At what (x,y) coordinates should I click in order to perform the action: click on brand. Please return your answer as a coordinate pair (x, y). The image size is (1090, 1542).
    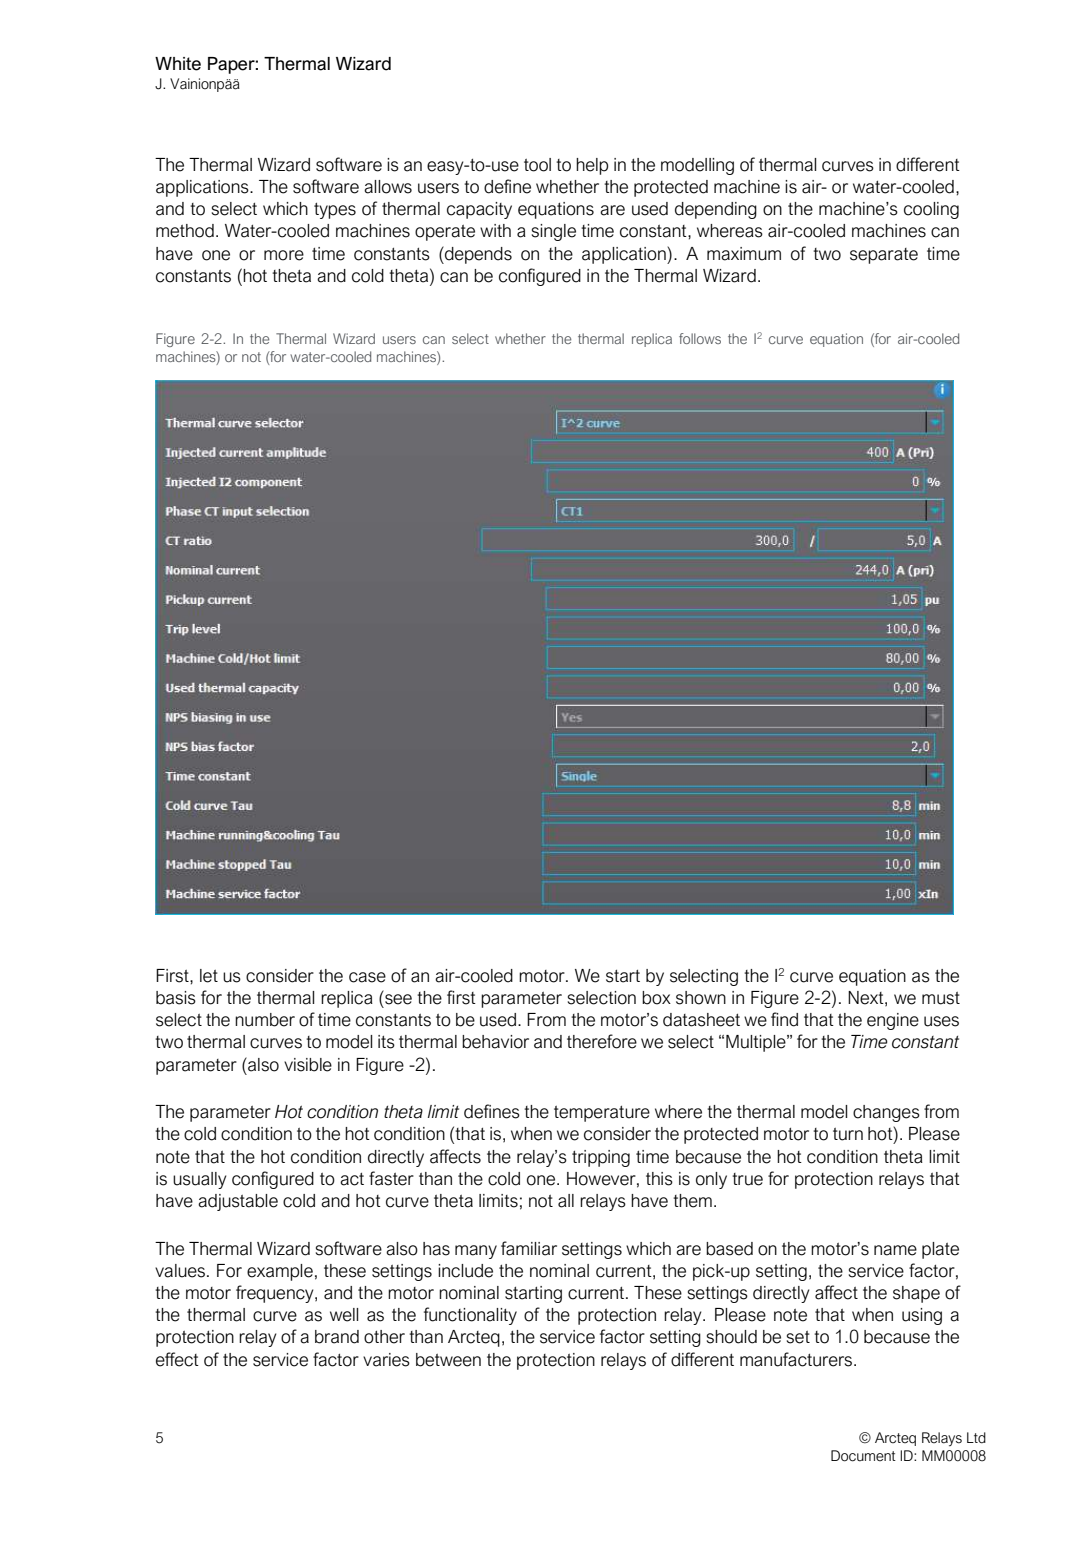
    Looking at the image, I should click on (337, 1337).
